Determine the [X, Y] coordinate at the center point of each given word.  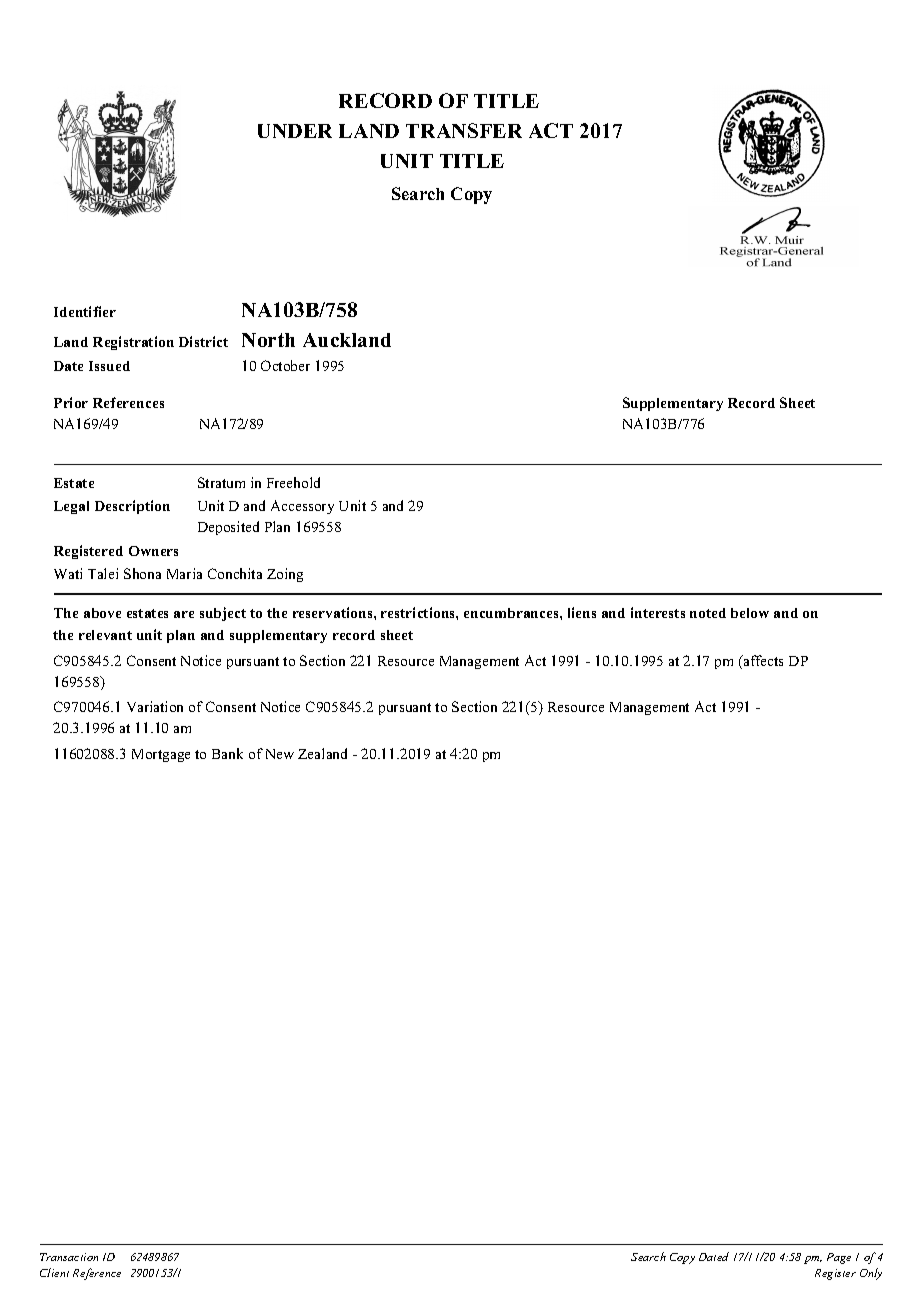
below [750, 613]
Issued [109, 366]
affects [762, 660]
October [285, 365]
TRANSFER [464, 130]
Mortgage [161, 755]
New [280, 754]
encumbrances [512, 613]
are [184, 614]
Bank [227, 753]
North [268, 340]
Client [54, 1272]
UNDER [295, 131]
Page [839, 1258]
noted [708, 613]
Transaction [69, 1257]
